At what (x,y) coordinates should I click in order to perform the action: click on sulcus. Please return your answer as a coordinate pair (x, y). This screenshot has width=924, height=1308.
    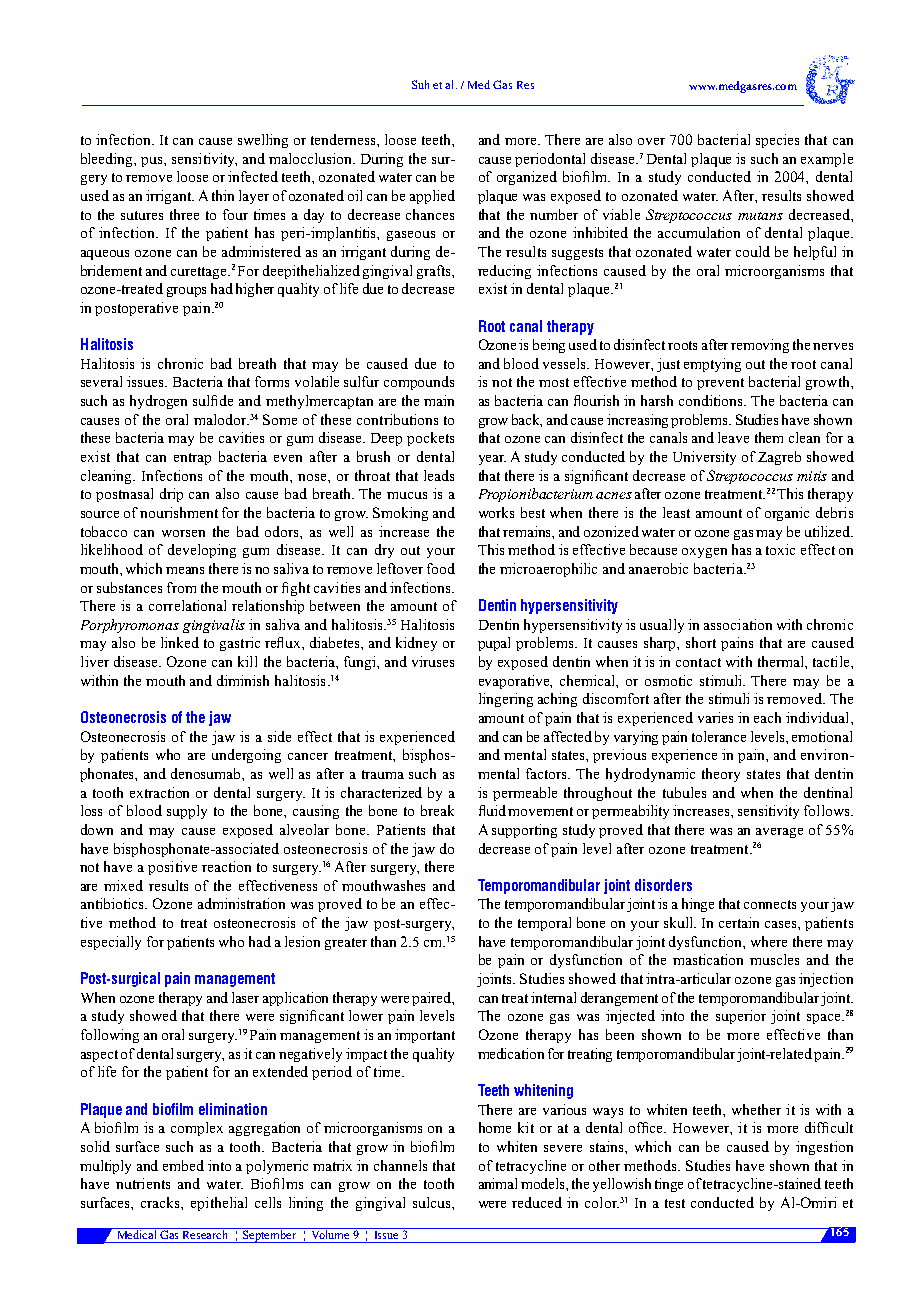
    Looking at the image, I should click on (433, 1202).
